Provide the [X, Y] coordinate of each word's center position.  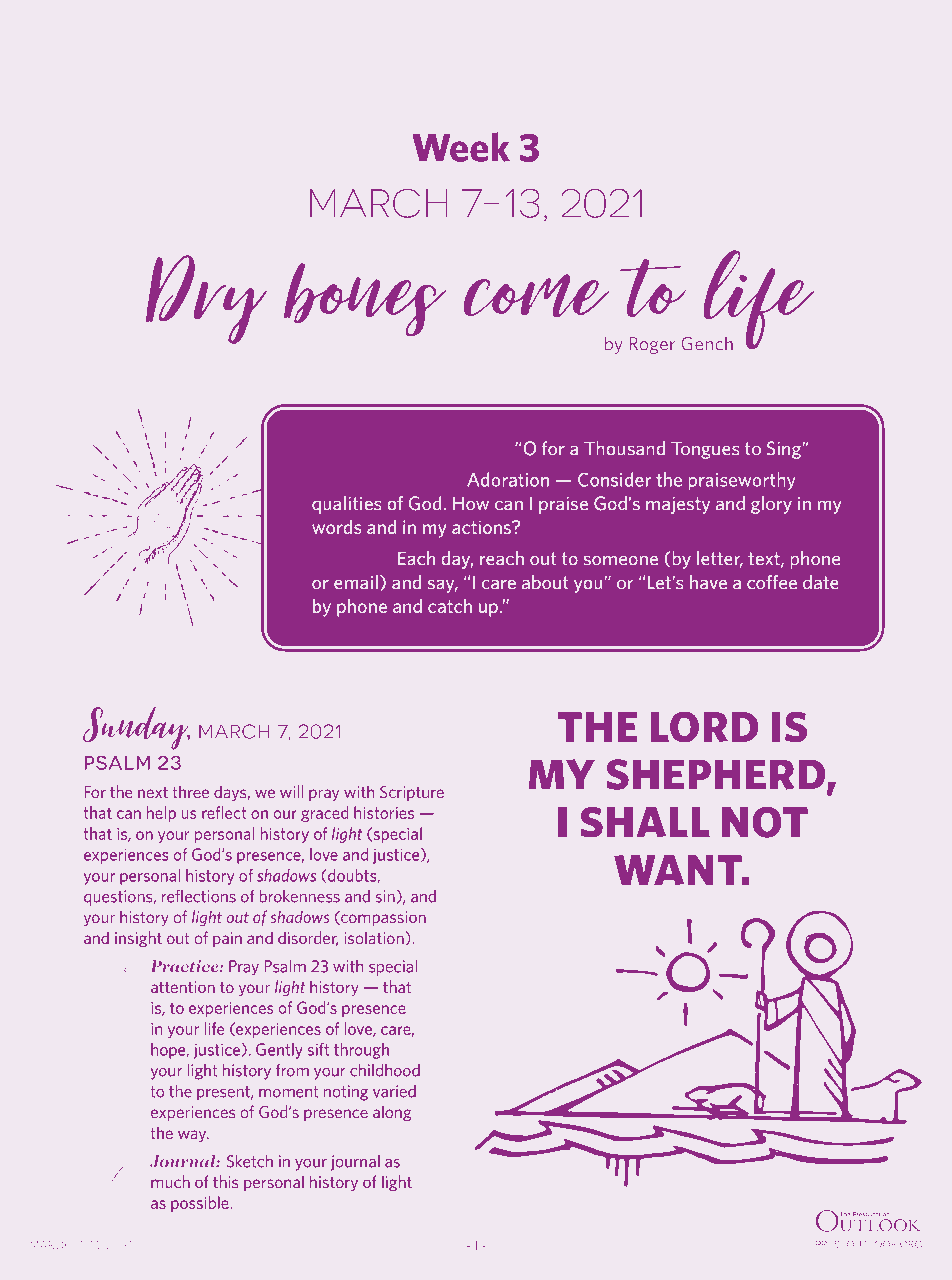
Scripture [412, 793]
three [190, 791]
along [392, 1113]
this [226, 1181]
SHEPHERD [717, 776]
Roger [652, 345]
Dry [206, 299]
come [536, 296]
